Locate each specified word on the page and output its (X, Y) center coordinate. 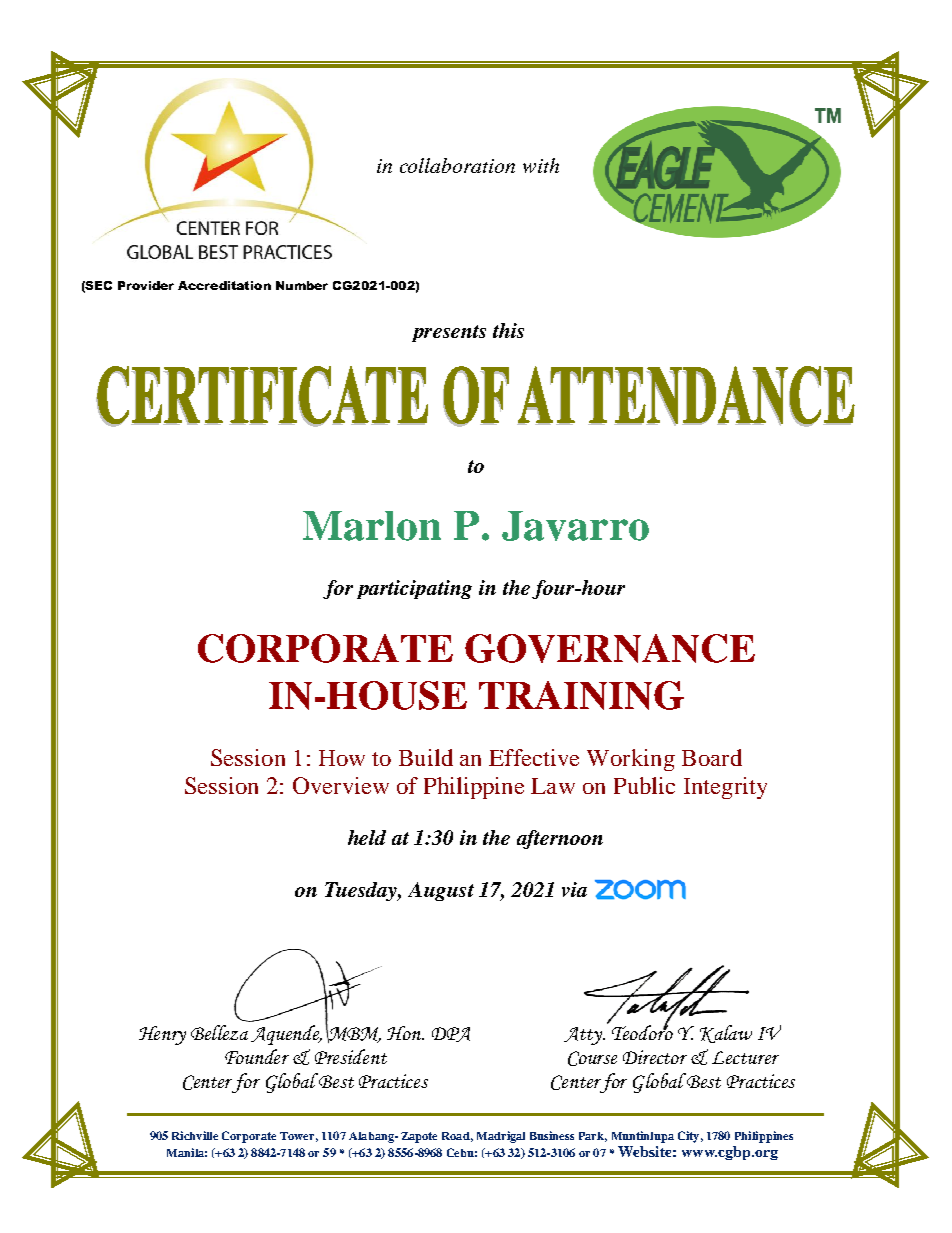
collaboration (457, 165)
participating (414, 589)
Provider (146, 285)
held (367, 837)
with (541, 165)
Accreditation (224, 285)
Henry (162, 1035)
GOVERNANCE (610, 648)
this (508, 330)
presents (449, 333)
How (342, 758)
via (574, 889)
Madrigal (501, 1137)
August (441, 891)
